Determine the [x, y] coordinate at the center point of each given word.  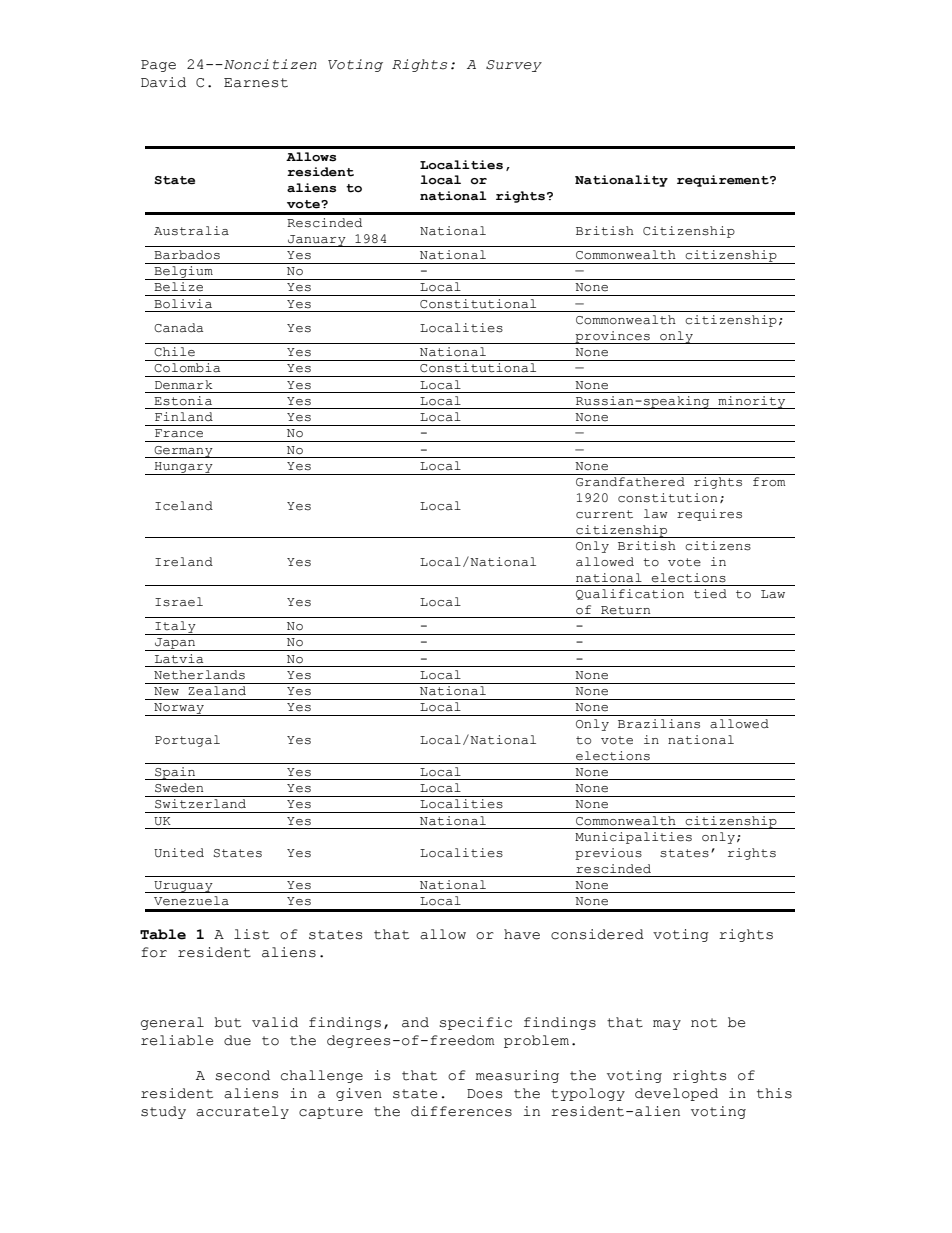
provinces [612, 337]
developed [676, 1094]
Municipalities [633, 838]
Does [484, 1094]
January [317, 241]
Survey [514, 66]
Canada [178, 328]
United [179, 853]
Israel [179, 602]
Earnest [256, 83]
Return [625, 610]
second [242, 1075]
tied [710, 594]
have [522, 934]
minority [752, 402]
